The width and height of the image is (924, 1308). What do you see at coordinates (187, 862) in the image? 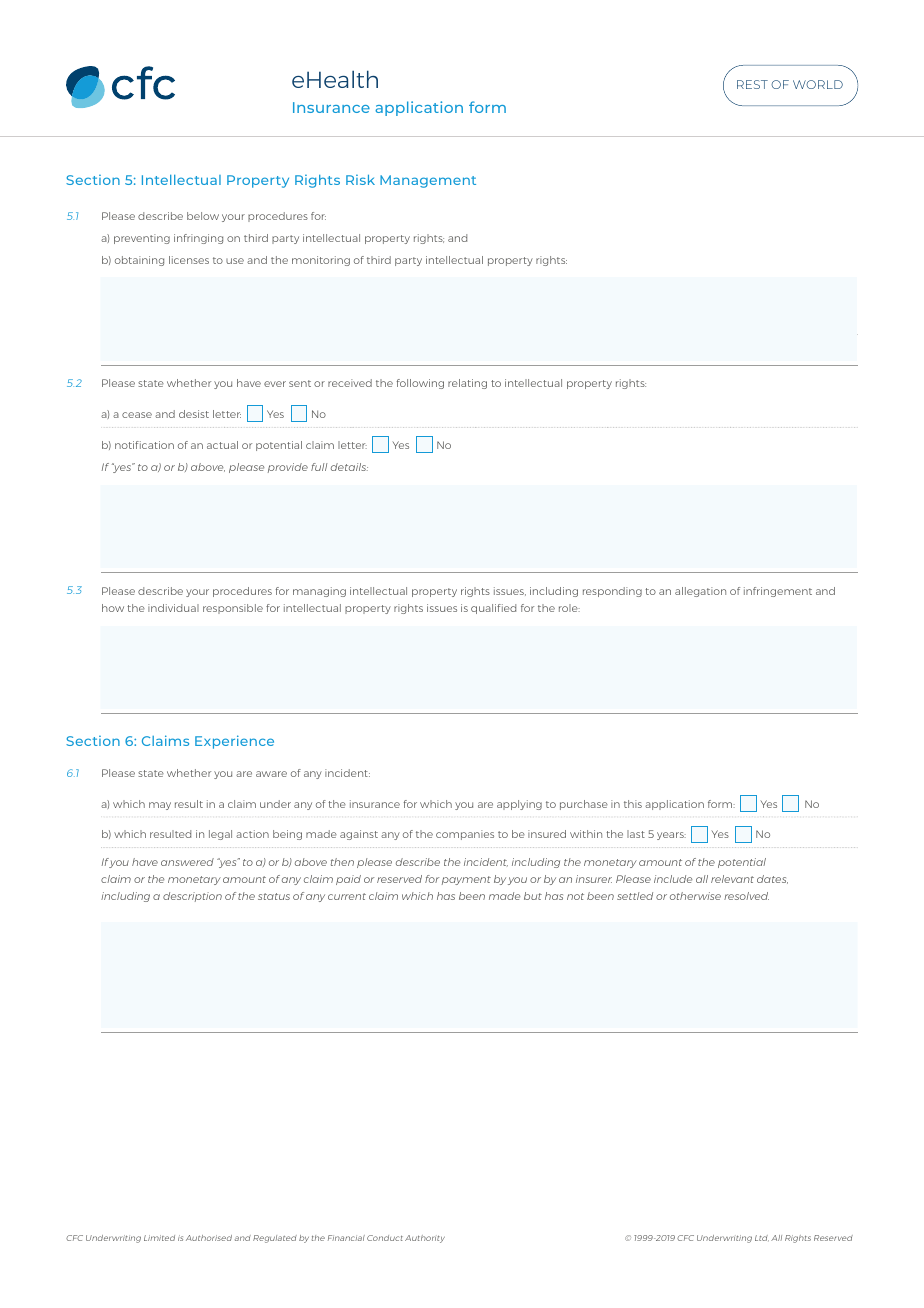
I see `answered` at bounding box center [187, 862].
